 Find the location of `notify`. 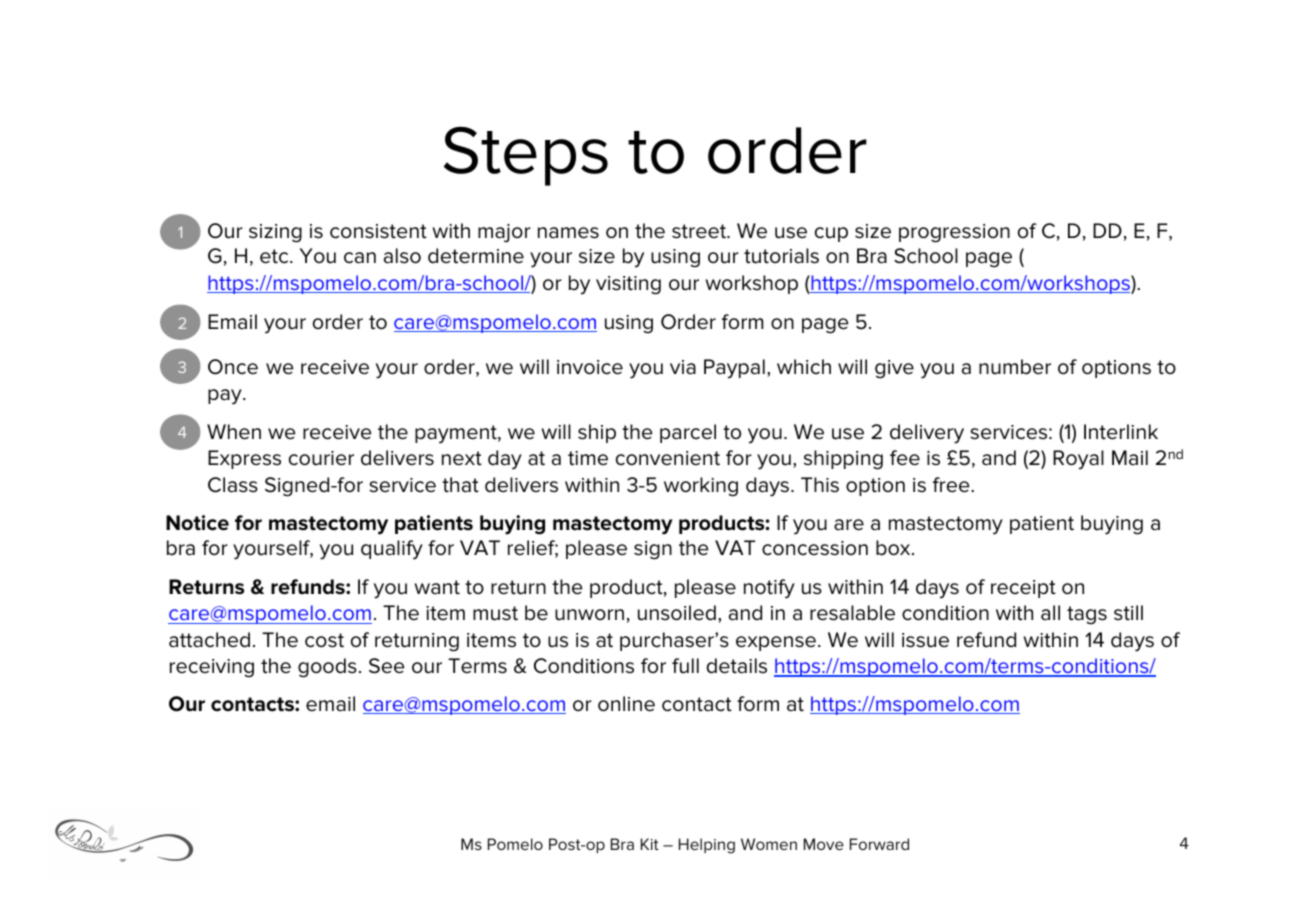

notify is located at coordinates (769, 589).
